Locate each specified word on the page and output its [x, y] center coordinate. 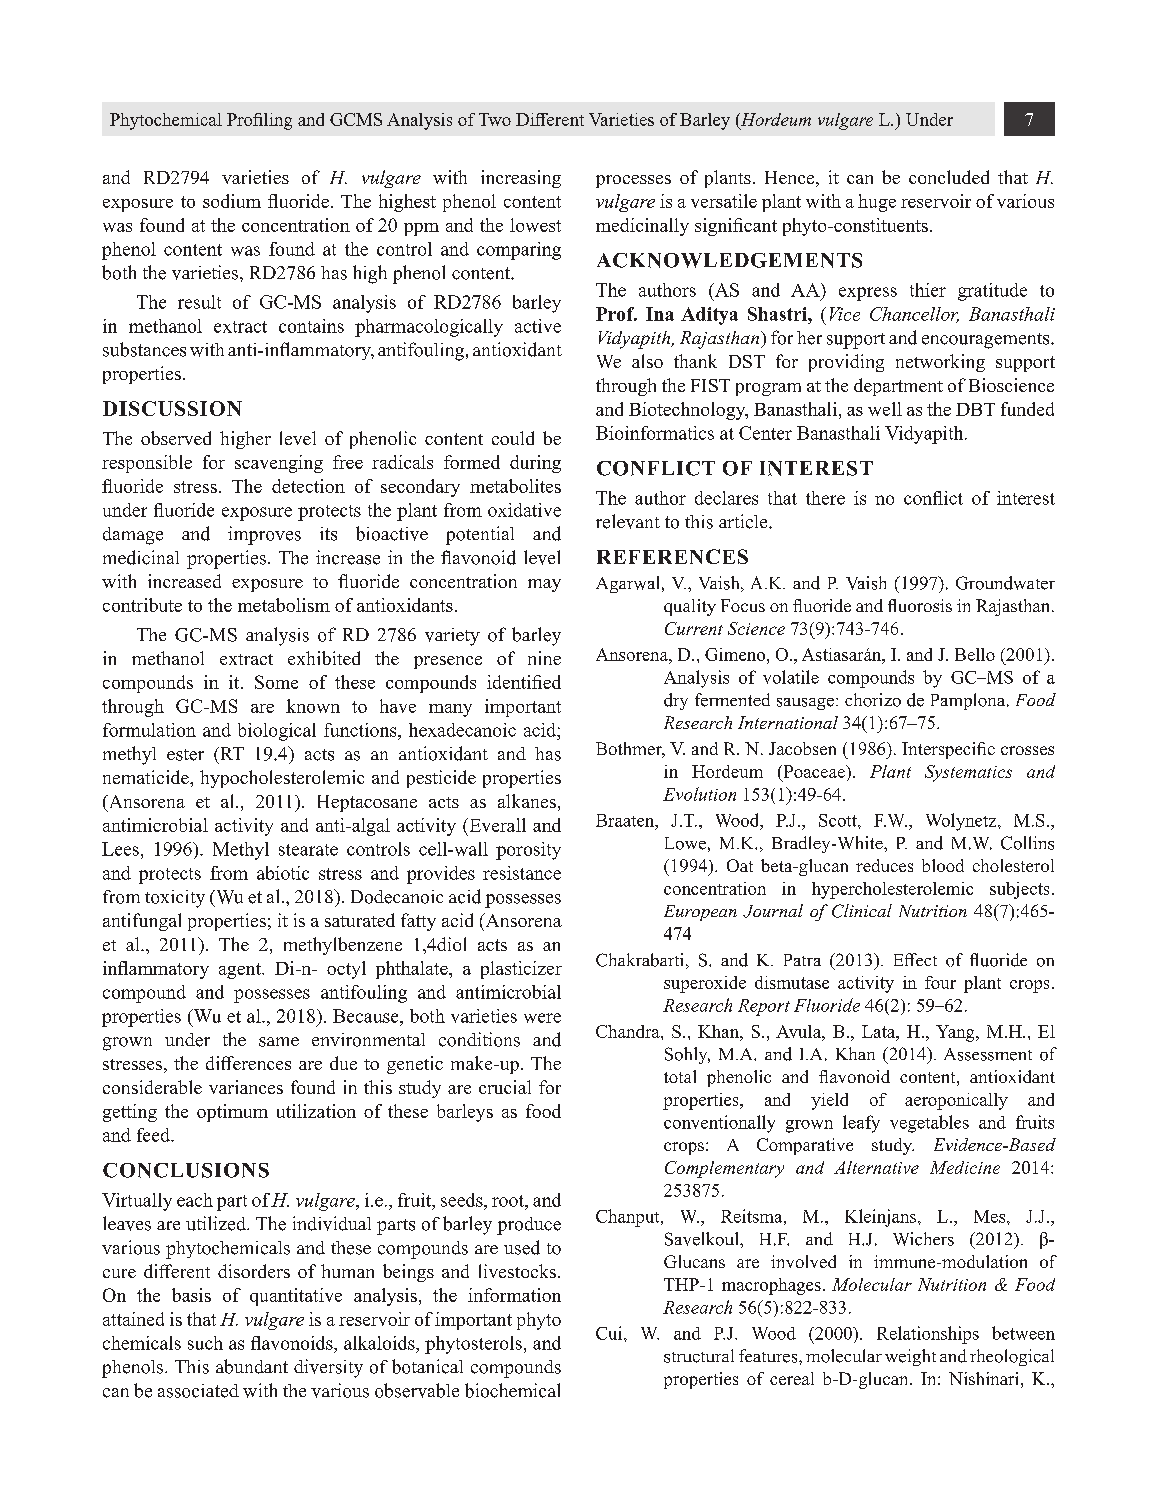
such [205, 1343]
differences [248, 1063]
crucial [505, 1087]
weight [910, 1357]
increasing [521, 179]
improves [264, 535]
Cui [610, 1333]
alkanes [527, 801]
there [825, 498]
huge [877, 203]
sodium [232, 201]
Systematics [968, 773]
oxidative [524, 510]
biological [277, 732]
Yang [956, 1033]
